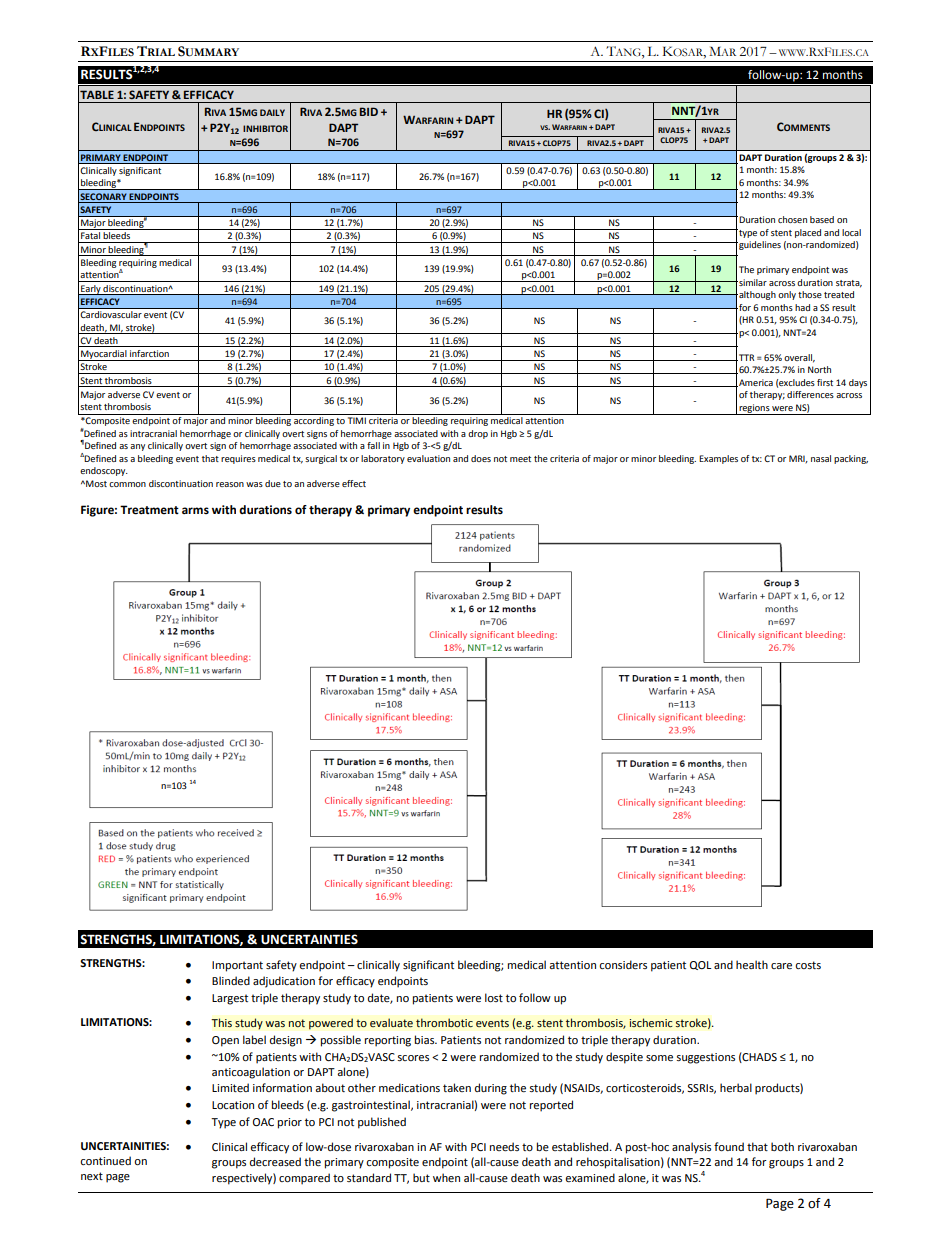  I want to click on UNCERTAINTIES, so click(309, 939).
